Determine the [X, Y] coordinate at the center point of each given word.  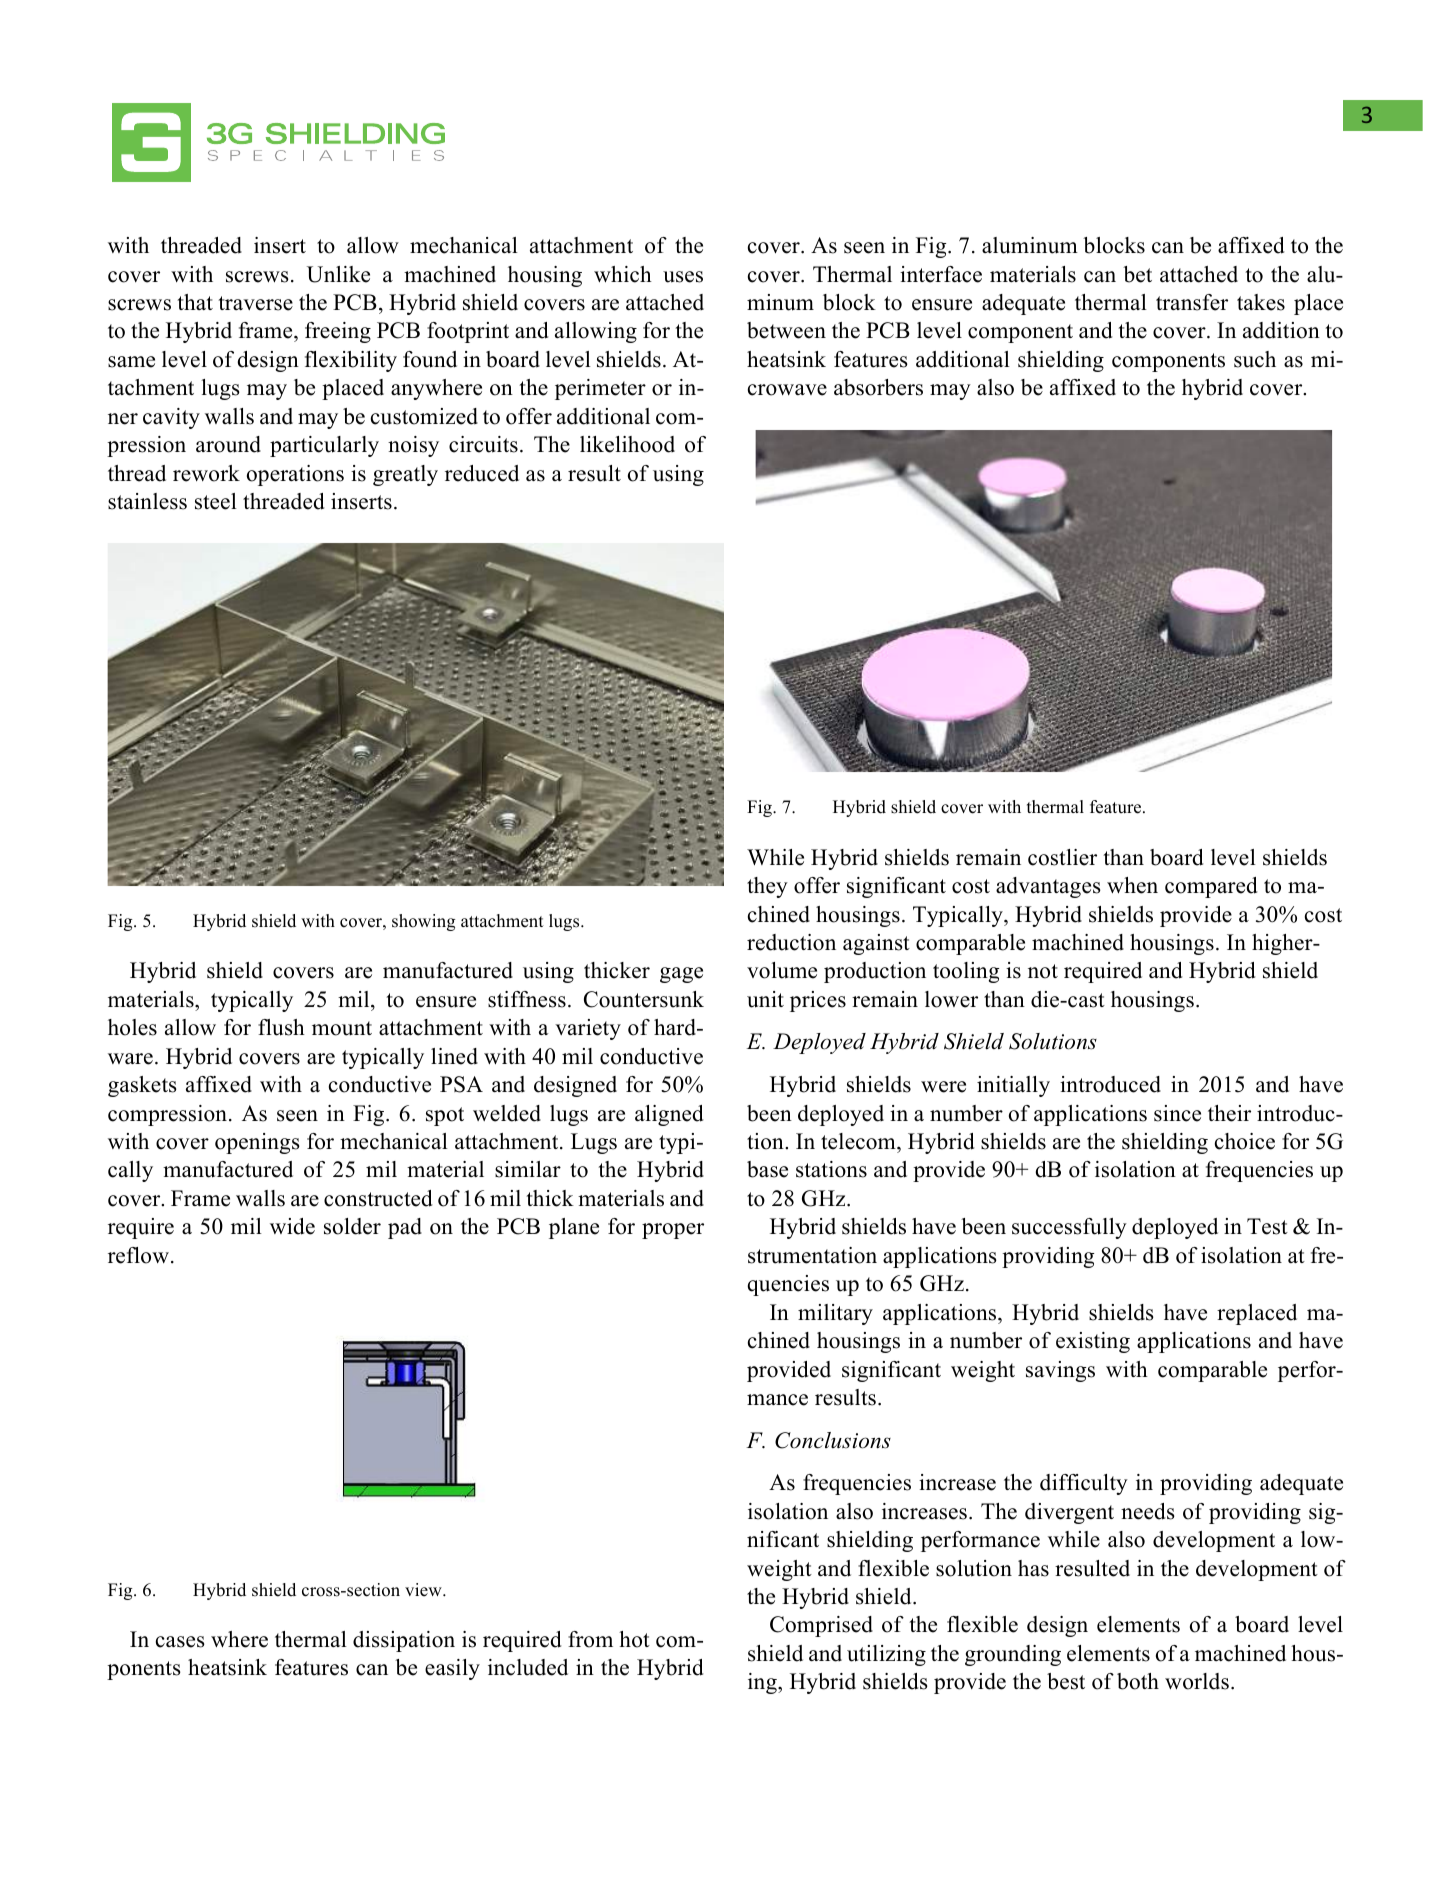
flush [281, 1027]
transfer [1192, 302]
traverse [255, 303]
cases [180, 1642]
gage [681, 975]
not [1043, 971]
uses [683, 277]
